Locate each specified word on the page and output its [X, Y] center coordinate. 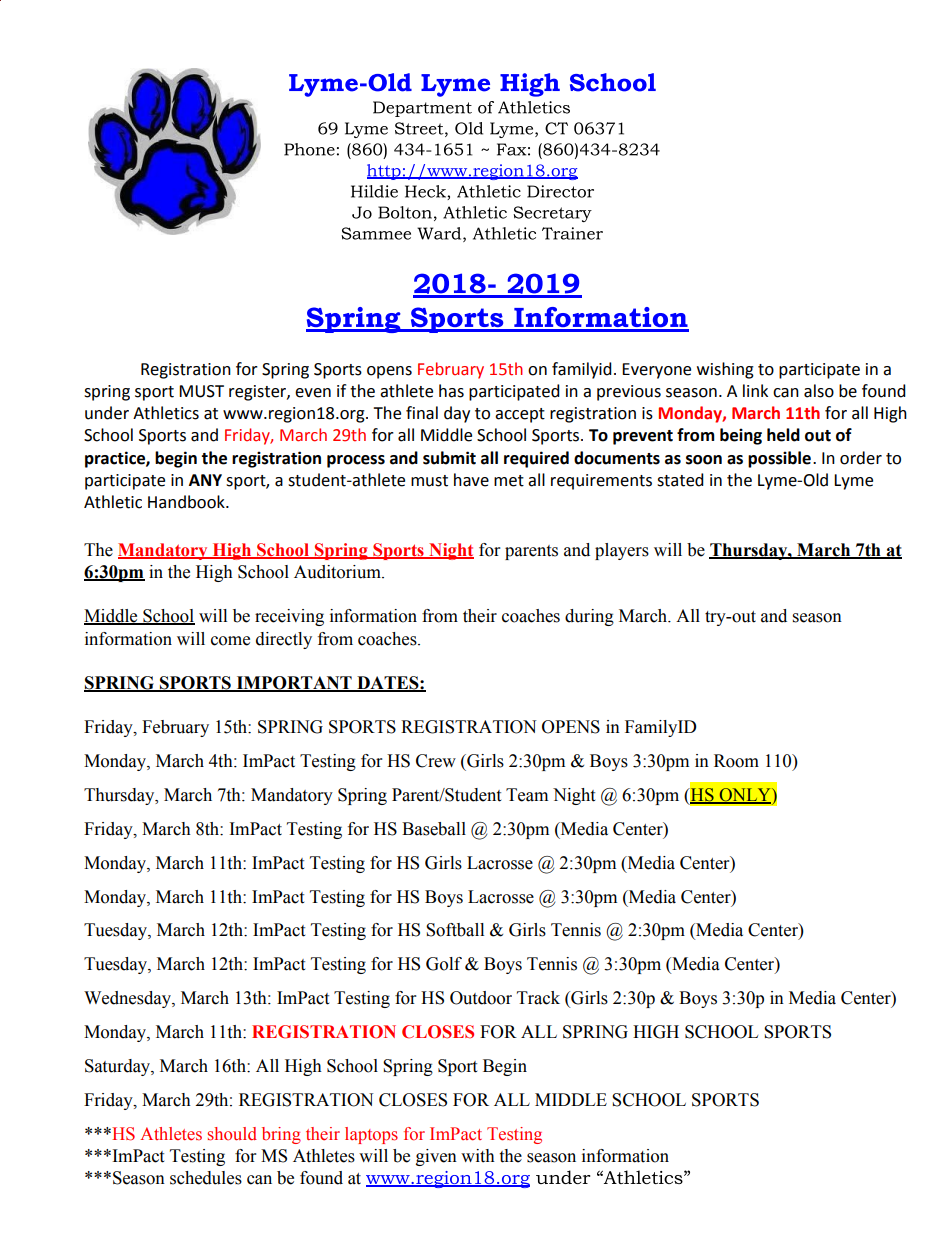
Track [538, 998]
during [589, 617]
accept [520, 415]
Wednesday [128, 999]
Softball [455, 930]
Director [560, 191]
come [230, 641]
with [478, 1156]
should [232, 1134]
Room [736, 761]
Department [422, 109]
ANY [205, 480]
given [436, 1157]
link [755, 390]
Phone [309, 149]
